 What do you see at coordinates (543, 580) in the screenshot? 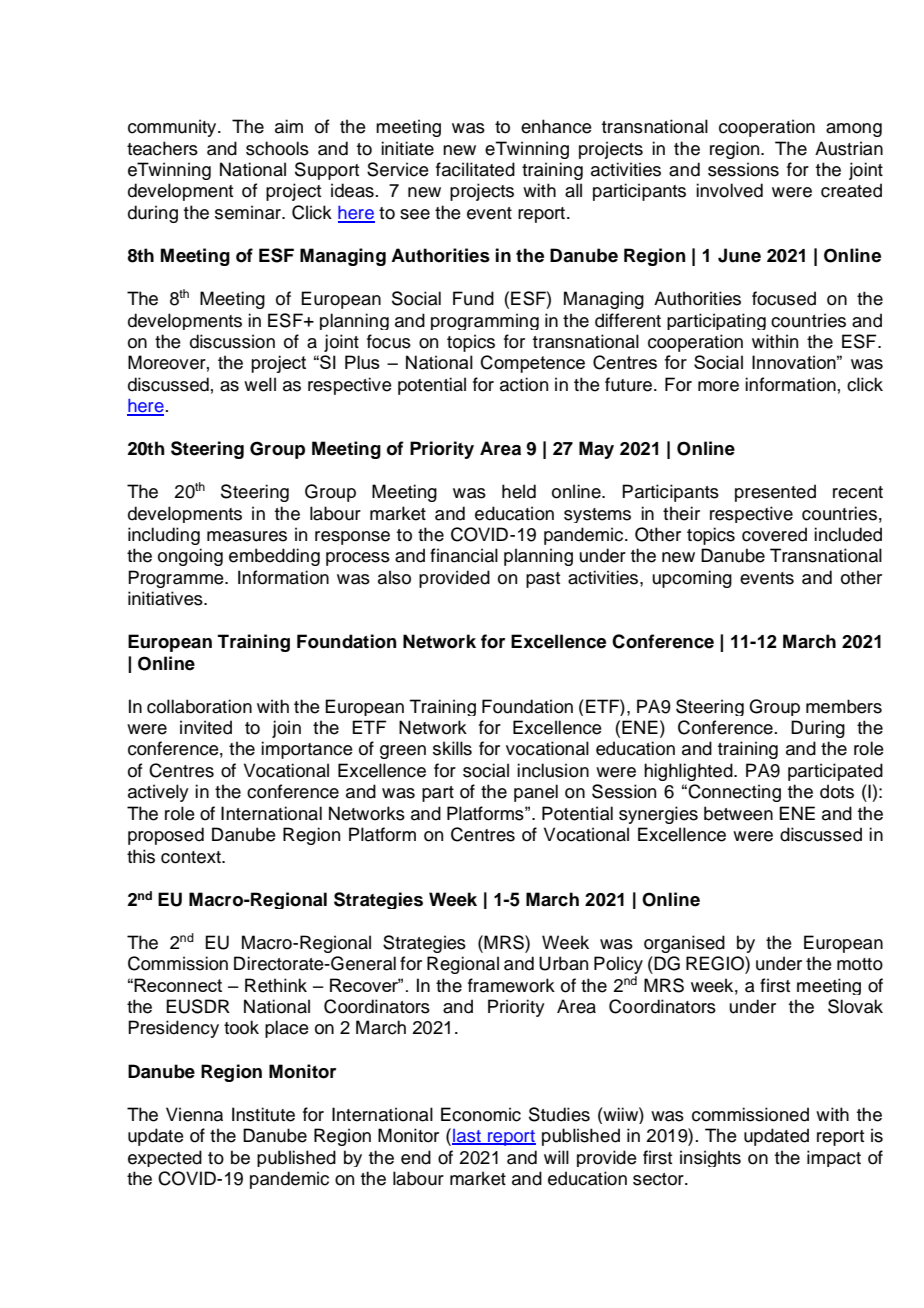
I see `past` at bounding box center [543, 580].
